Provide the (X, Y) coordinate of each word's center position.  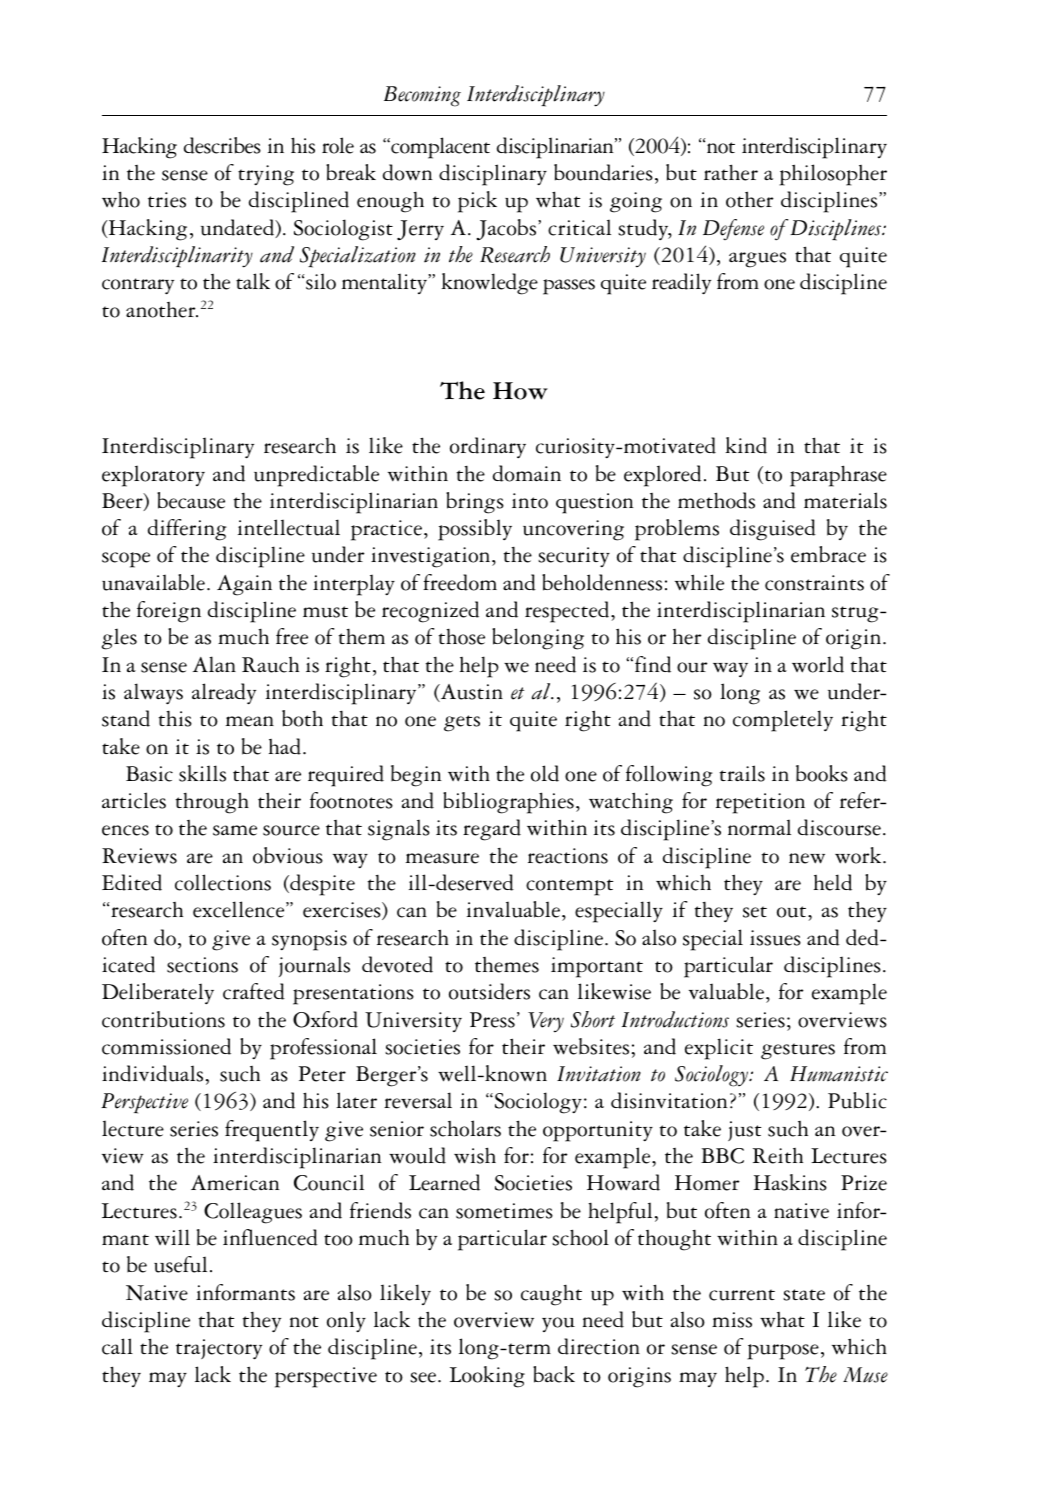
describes (222, 145)
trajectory (219, 1349)
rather (731, 172)
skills (202, 773)
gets (462, 723)
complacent (439, 148)
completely (783, 721)
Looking (487, 1377)
